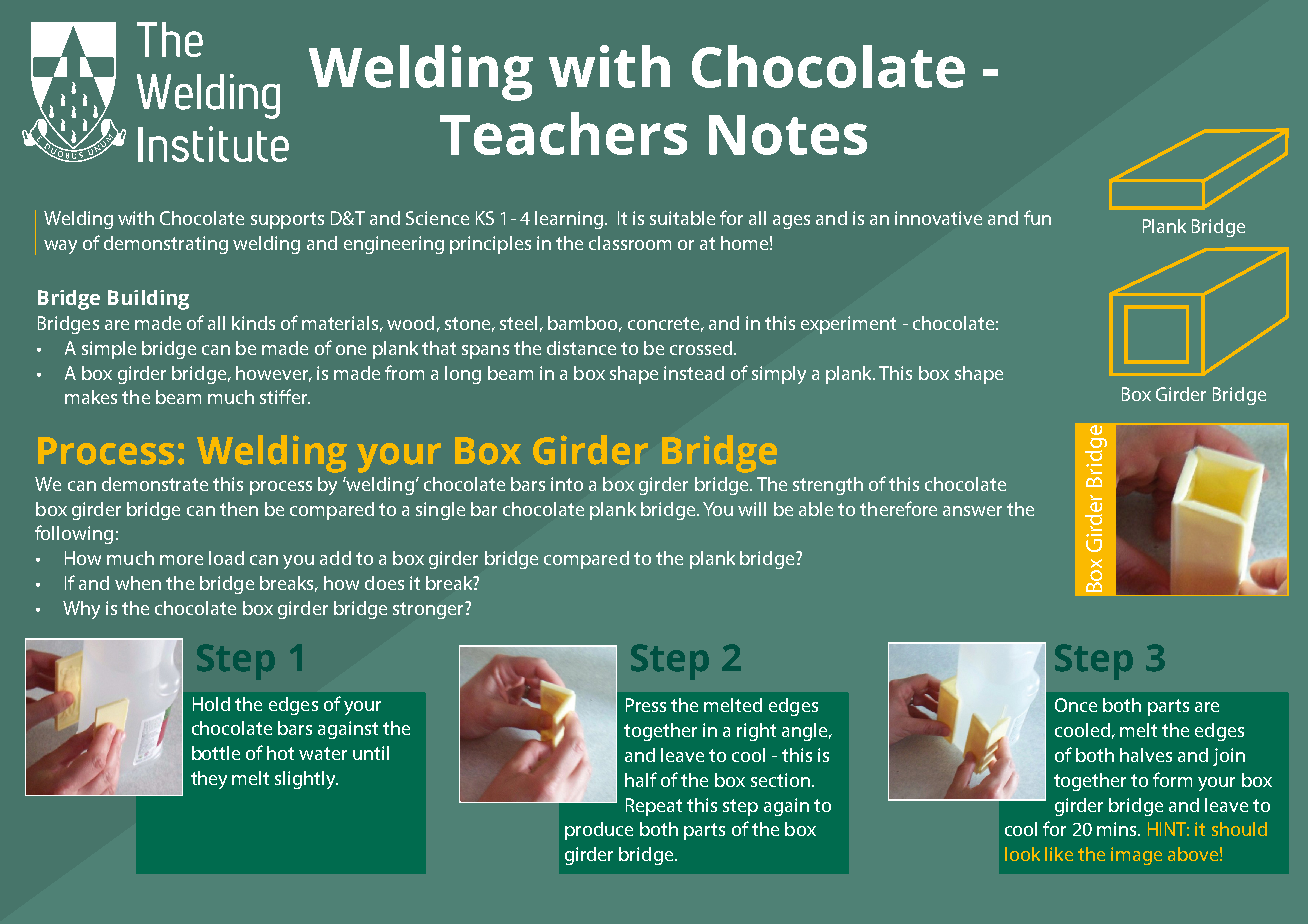  I want to click on instead, so click(694, 373).
